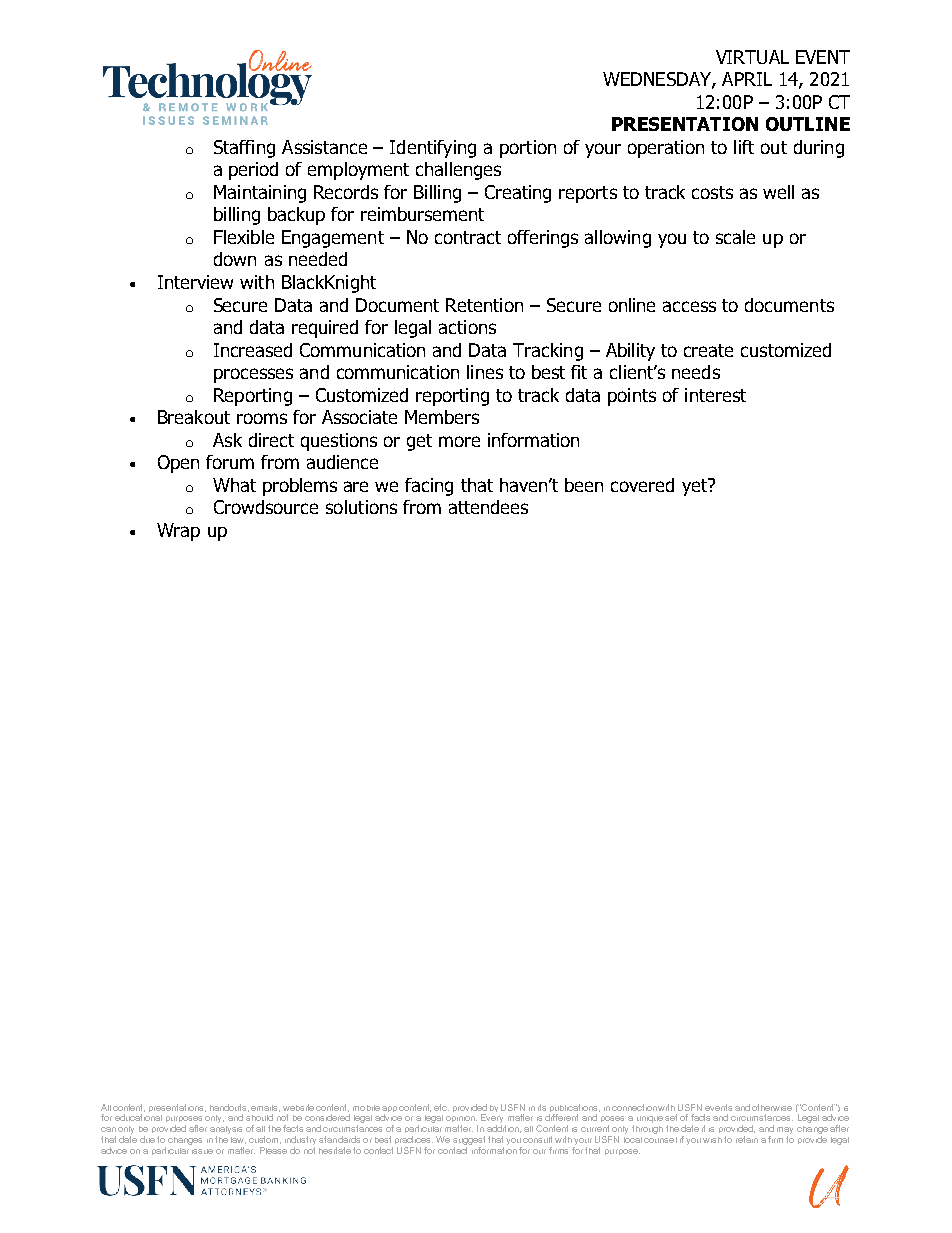 The width and height of the image is (952, 1233). What do you see at coordinates (488, 507) in the image?
I see `attendees` at bounding box center [488, 507].
